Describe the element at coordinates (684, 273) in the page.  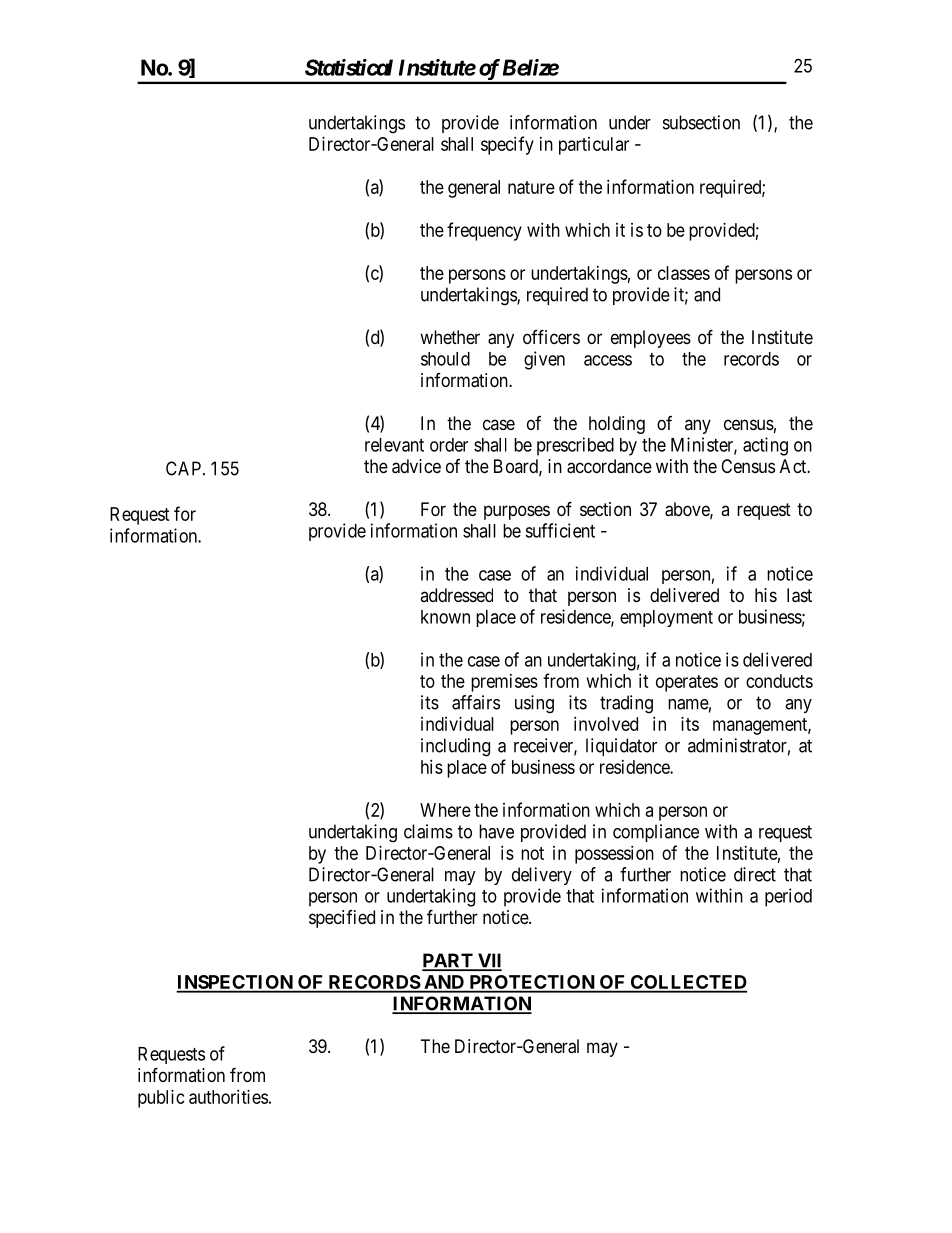
I see `classes` at that location.
